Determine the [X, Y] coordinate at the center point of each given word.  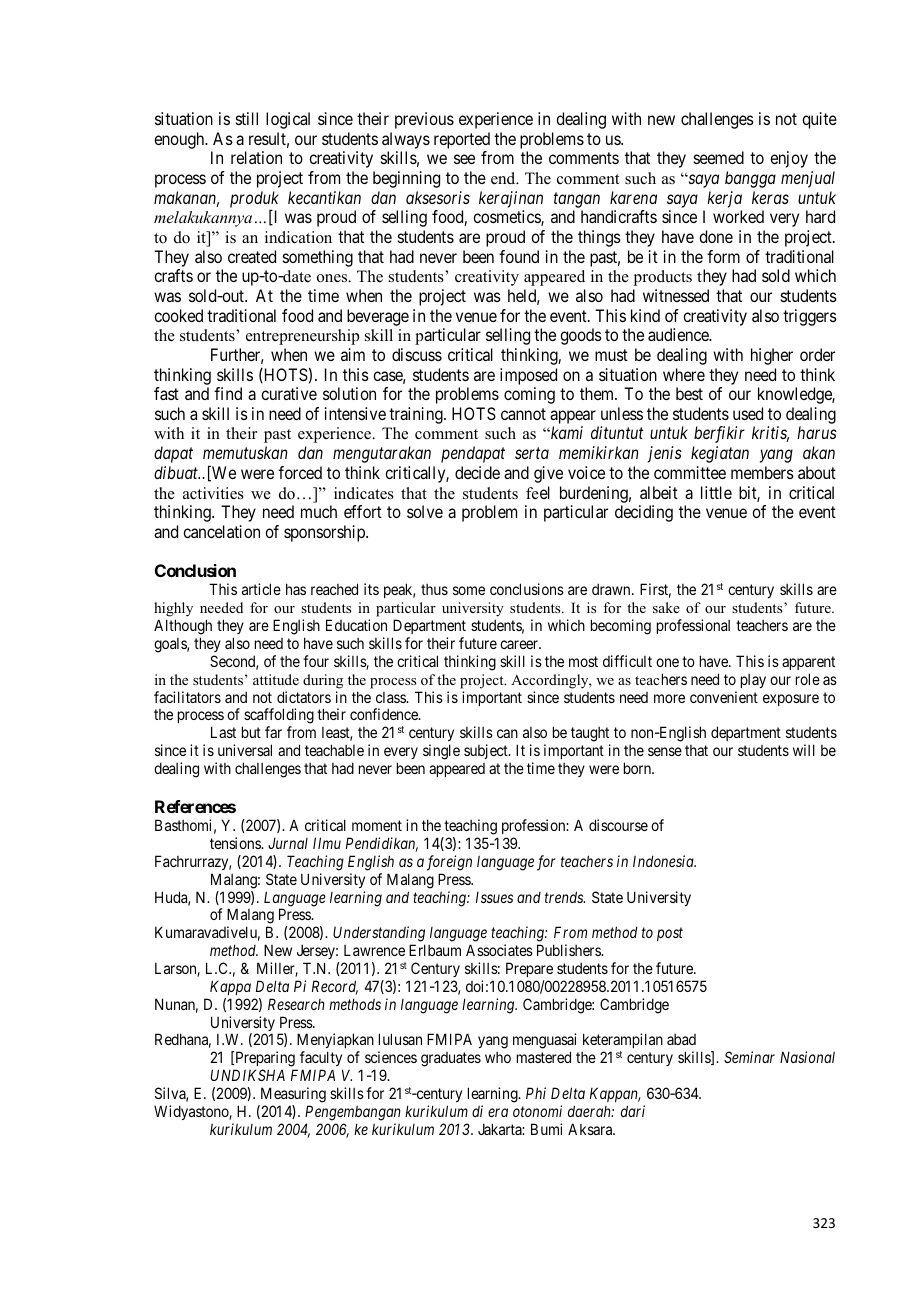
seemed [719, 157]
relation [256, 157]
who [498, 1057]
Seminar [749, 1057]
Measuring [293, 1095]
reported [462, 140]
